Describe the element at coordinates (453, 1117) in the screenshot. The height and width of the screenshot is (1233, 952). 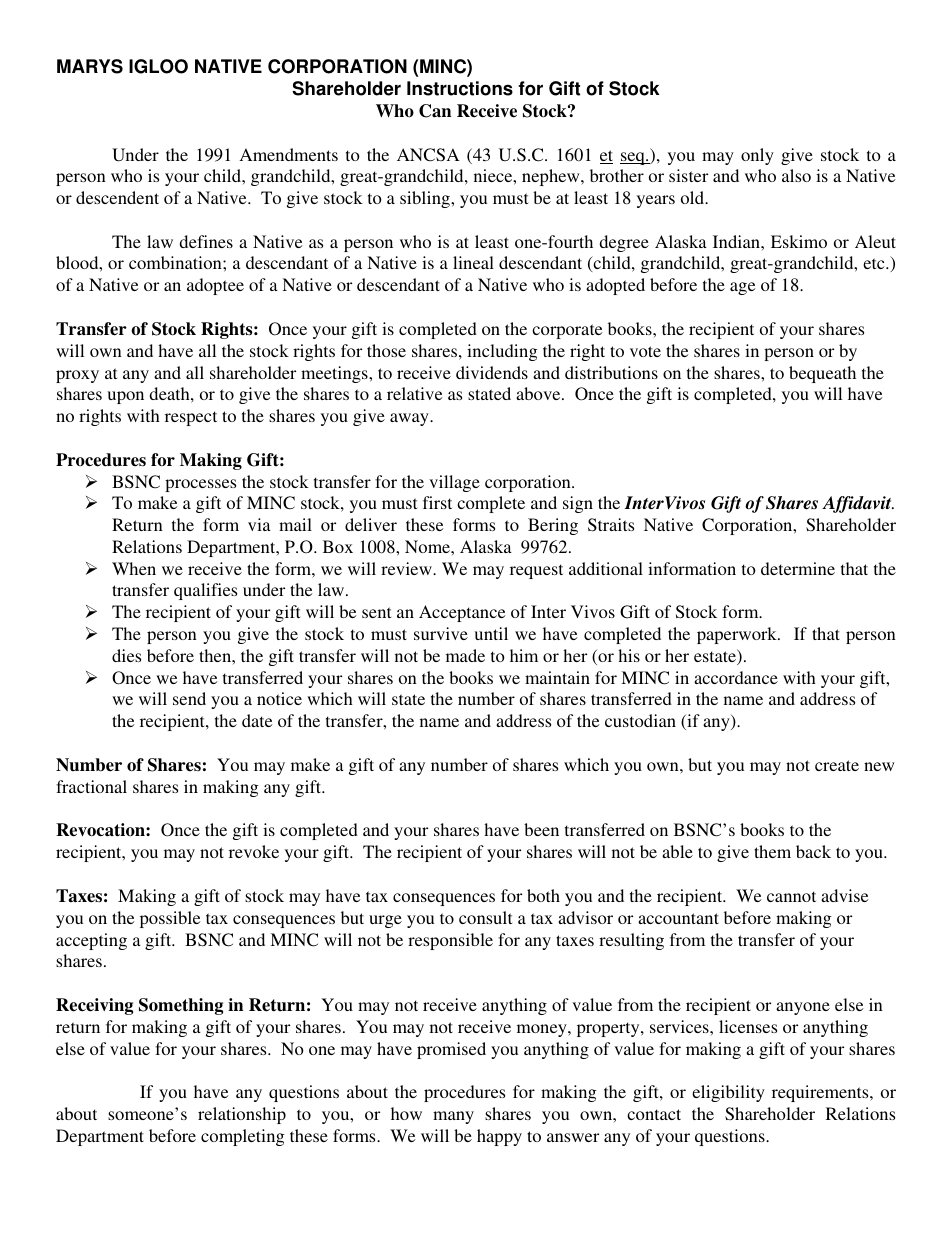
I see `many` at that location.
